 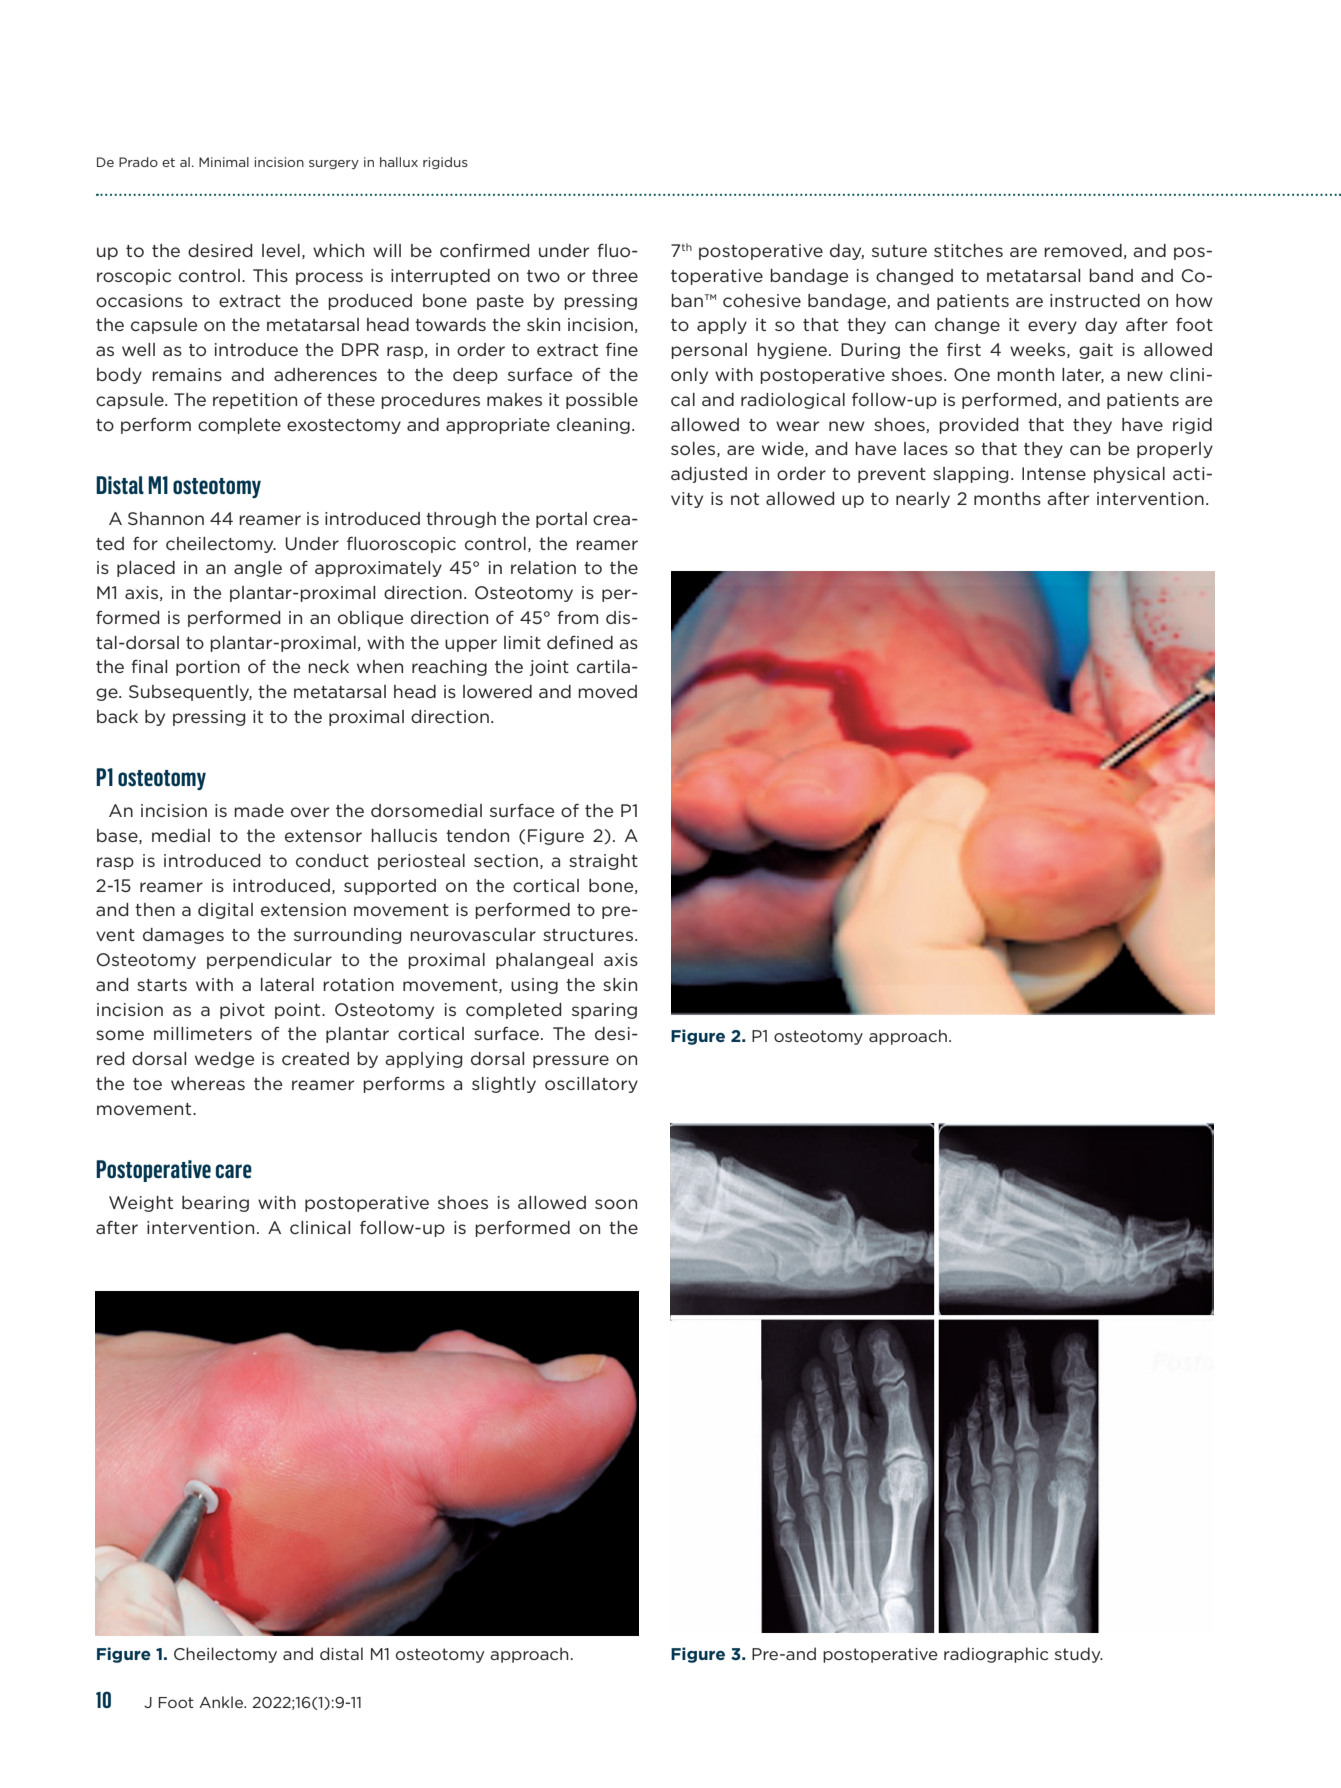 I want to click on radiographic, so click(x=996, y=1655).
